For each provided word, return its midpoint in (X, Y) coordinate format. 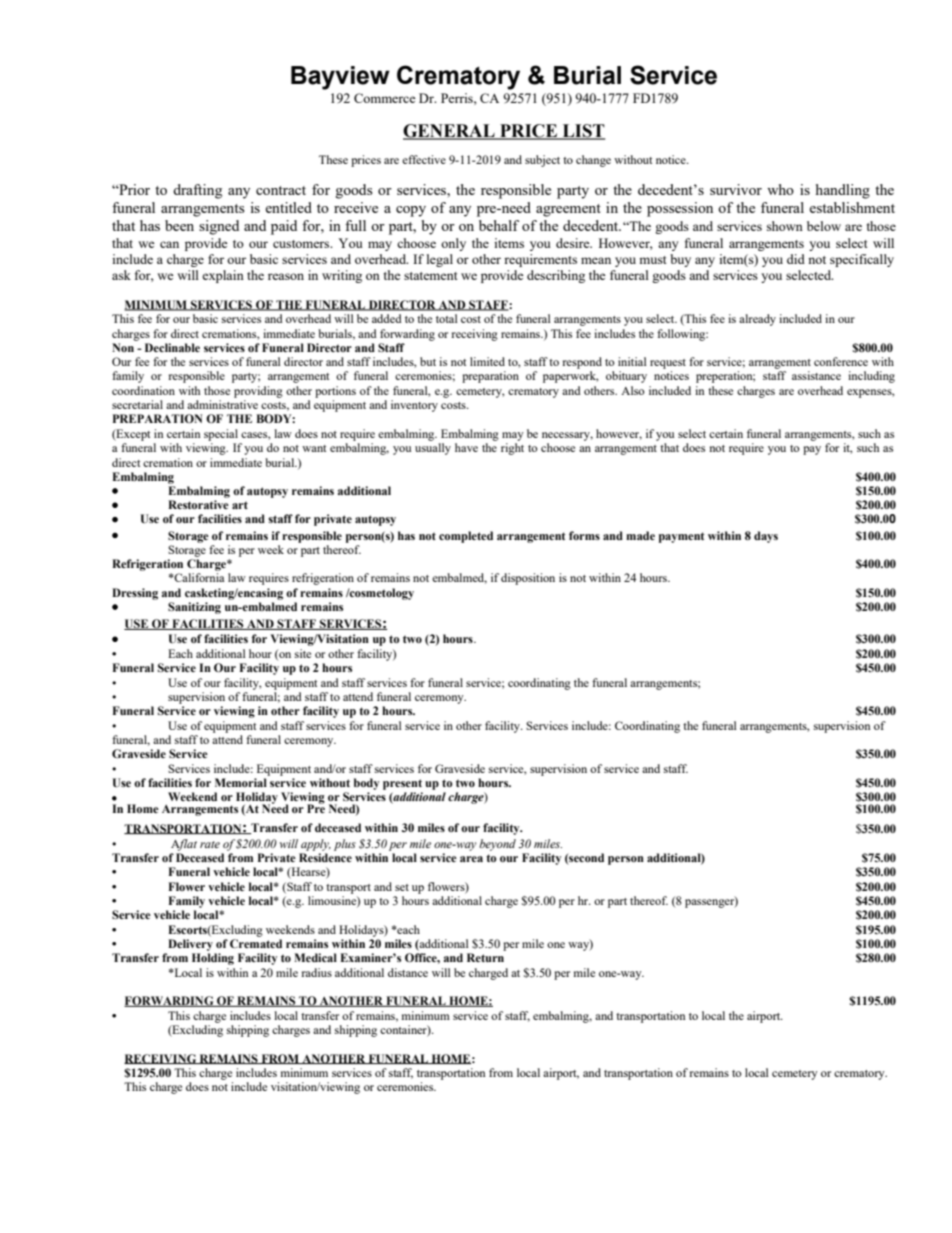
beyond (497, 845)
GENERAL (450, 132)
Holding (213, 959)
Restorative (198, 504)
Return (485, 957)
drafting (197, 191)
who (780, 189)
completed (466, 537)
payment (682, 537)
